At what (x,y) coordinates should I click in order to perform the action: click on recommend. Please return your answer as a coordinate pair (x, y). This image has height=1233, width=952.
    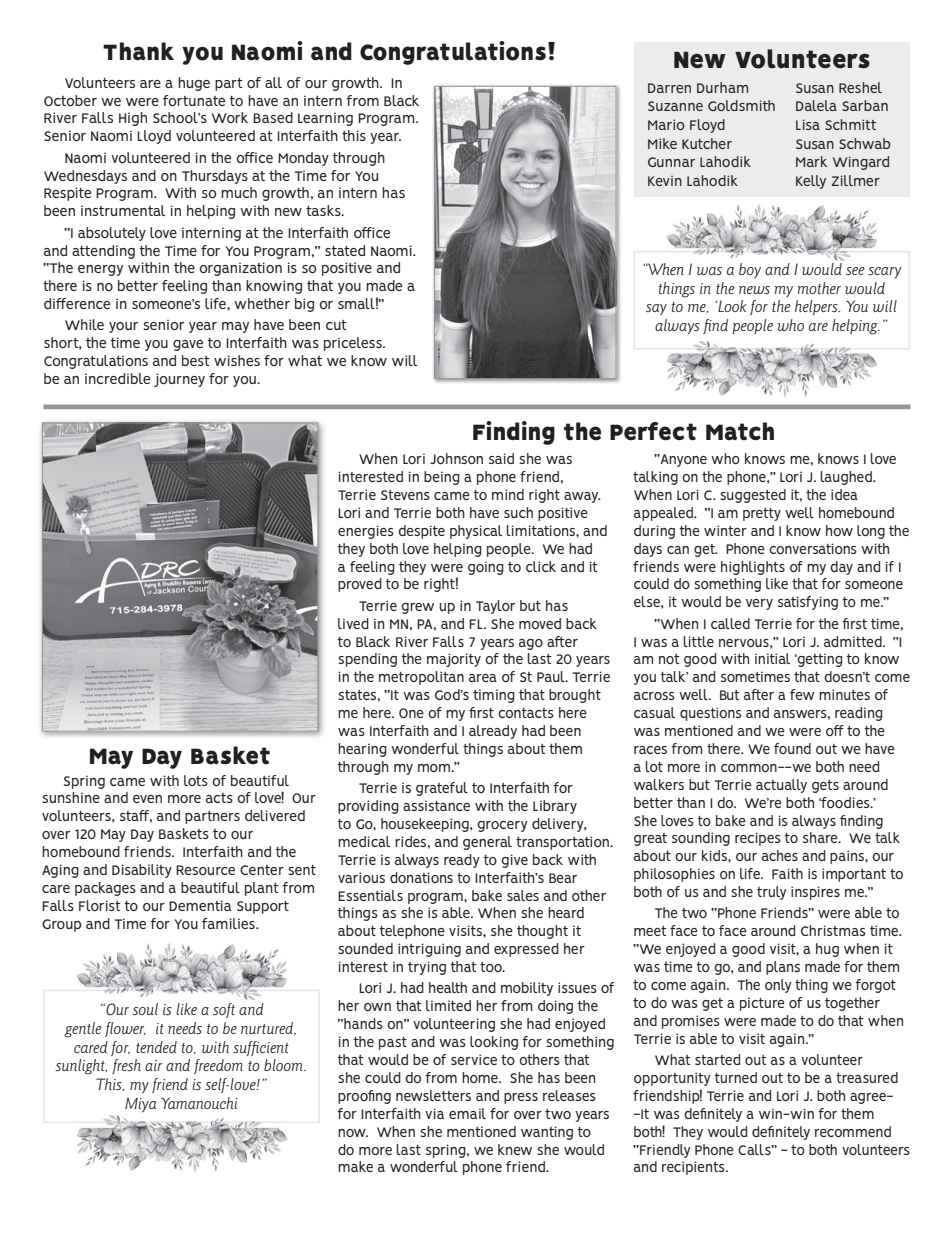
    Looking at the image, I should click on (853, 1131).
